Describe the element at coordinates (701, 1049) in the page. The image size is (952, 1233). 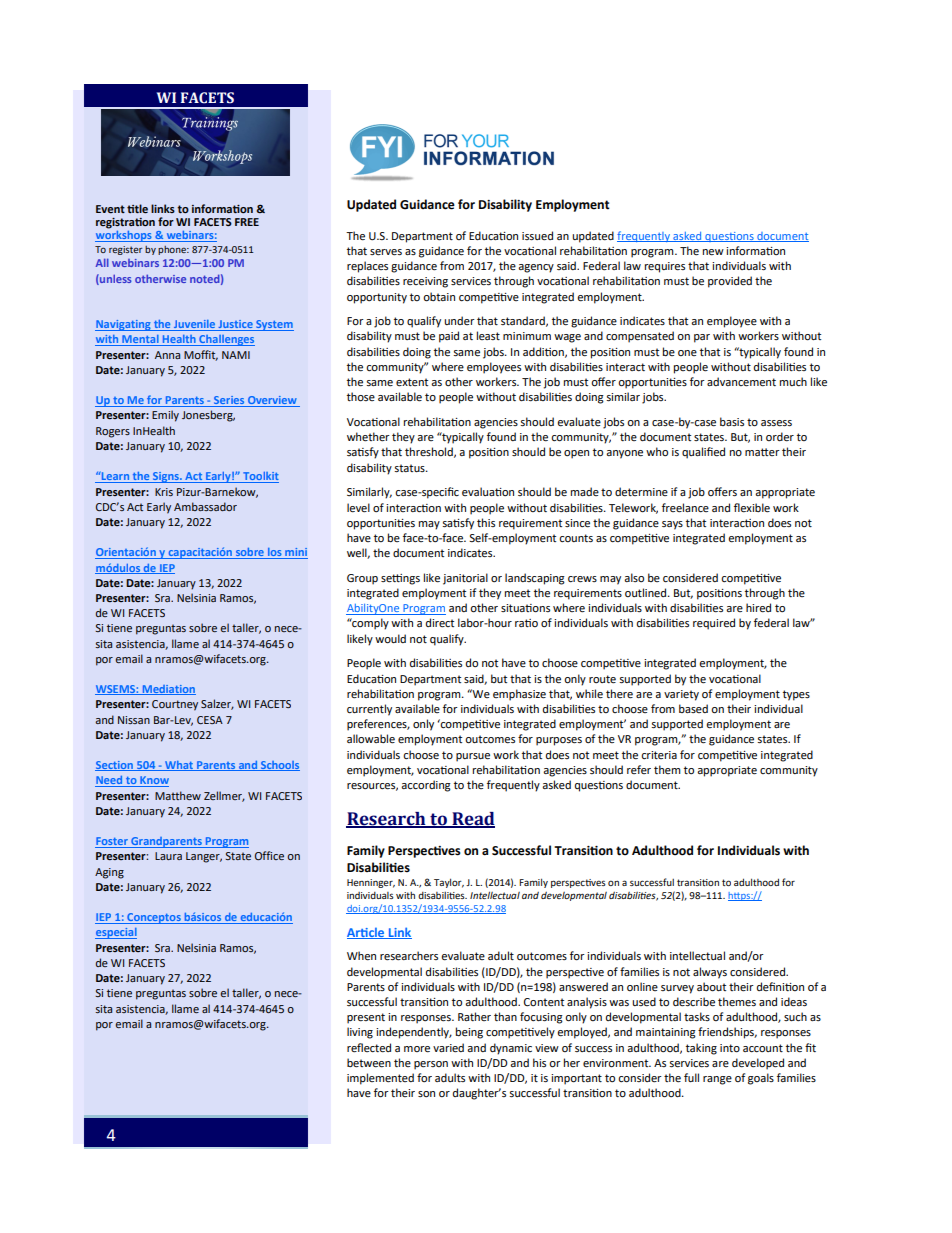
I see `taking` at that location.
